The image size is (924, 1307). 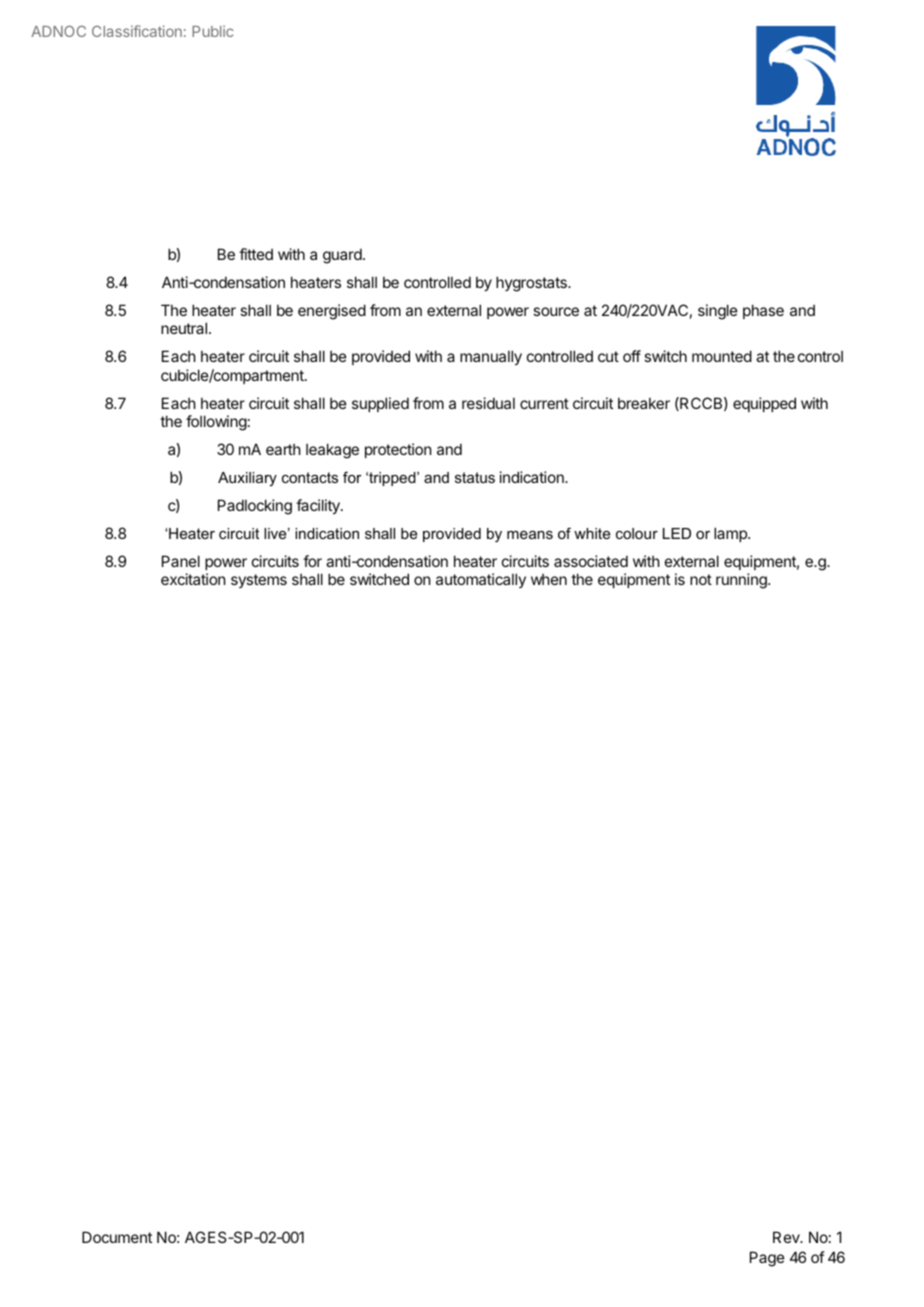 I want to click on status, so click(x=475, y=477).
